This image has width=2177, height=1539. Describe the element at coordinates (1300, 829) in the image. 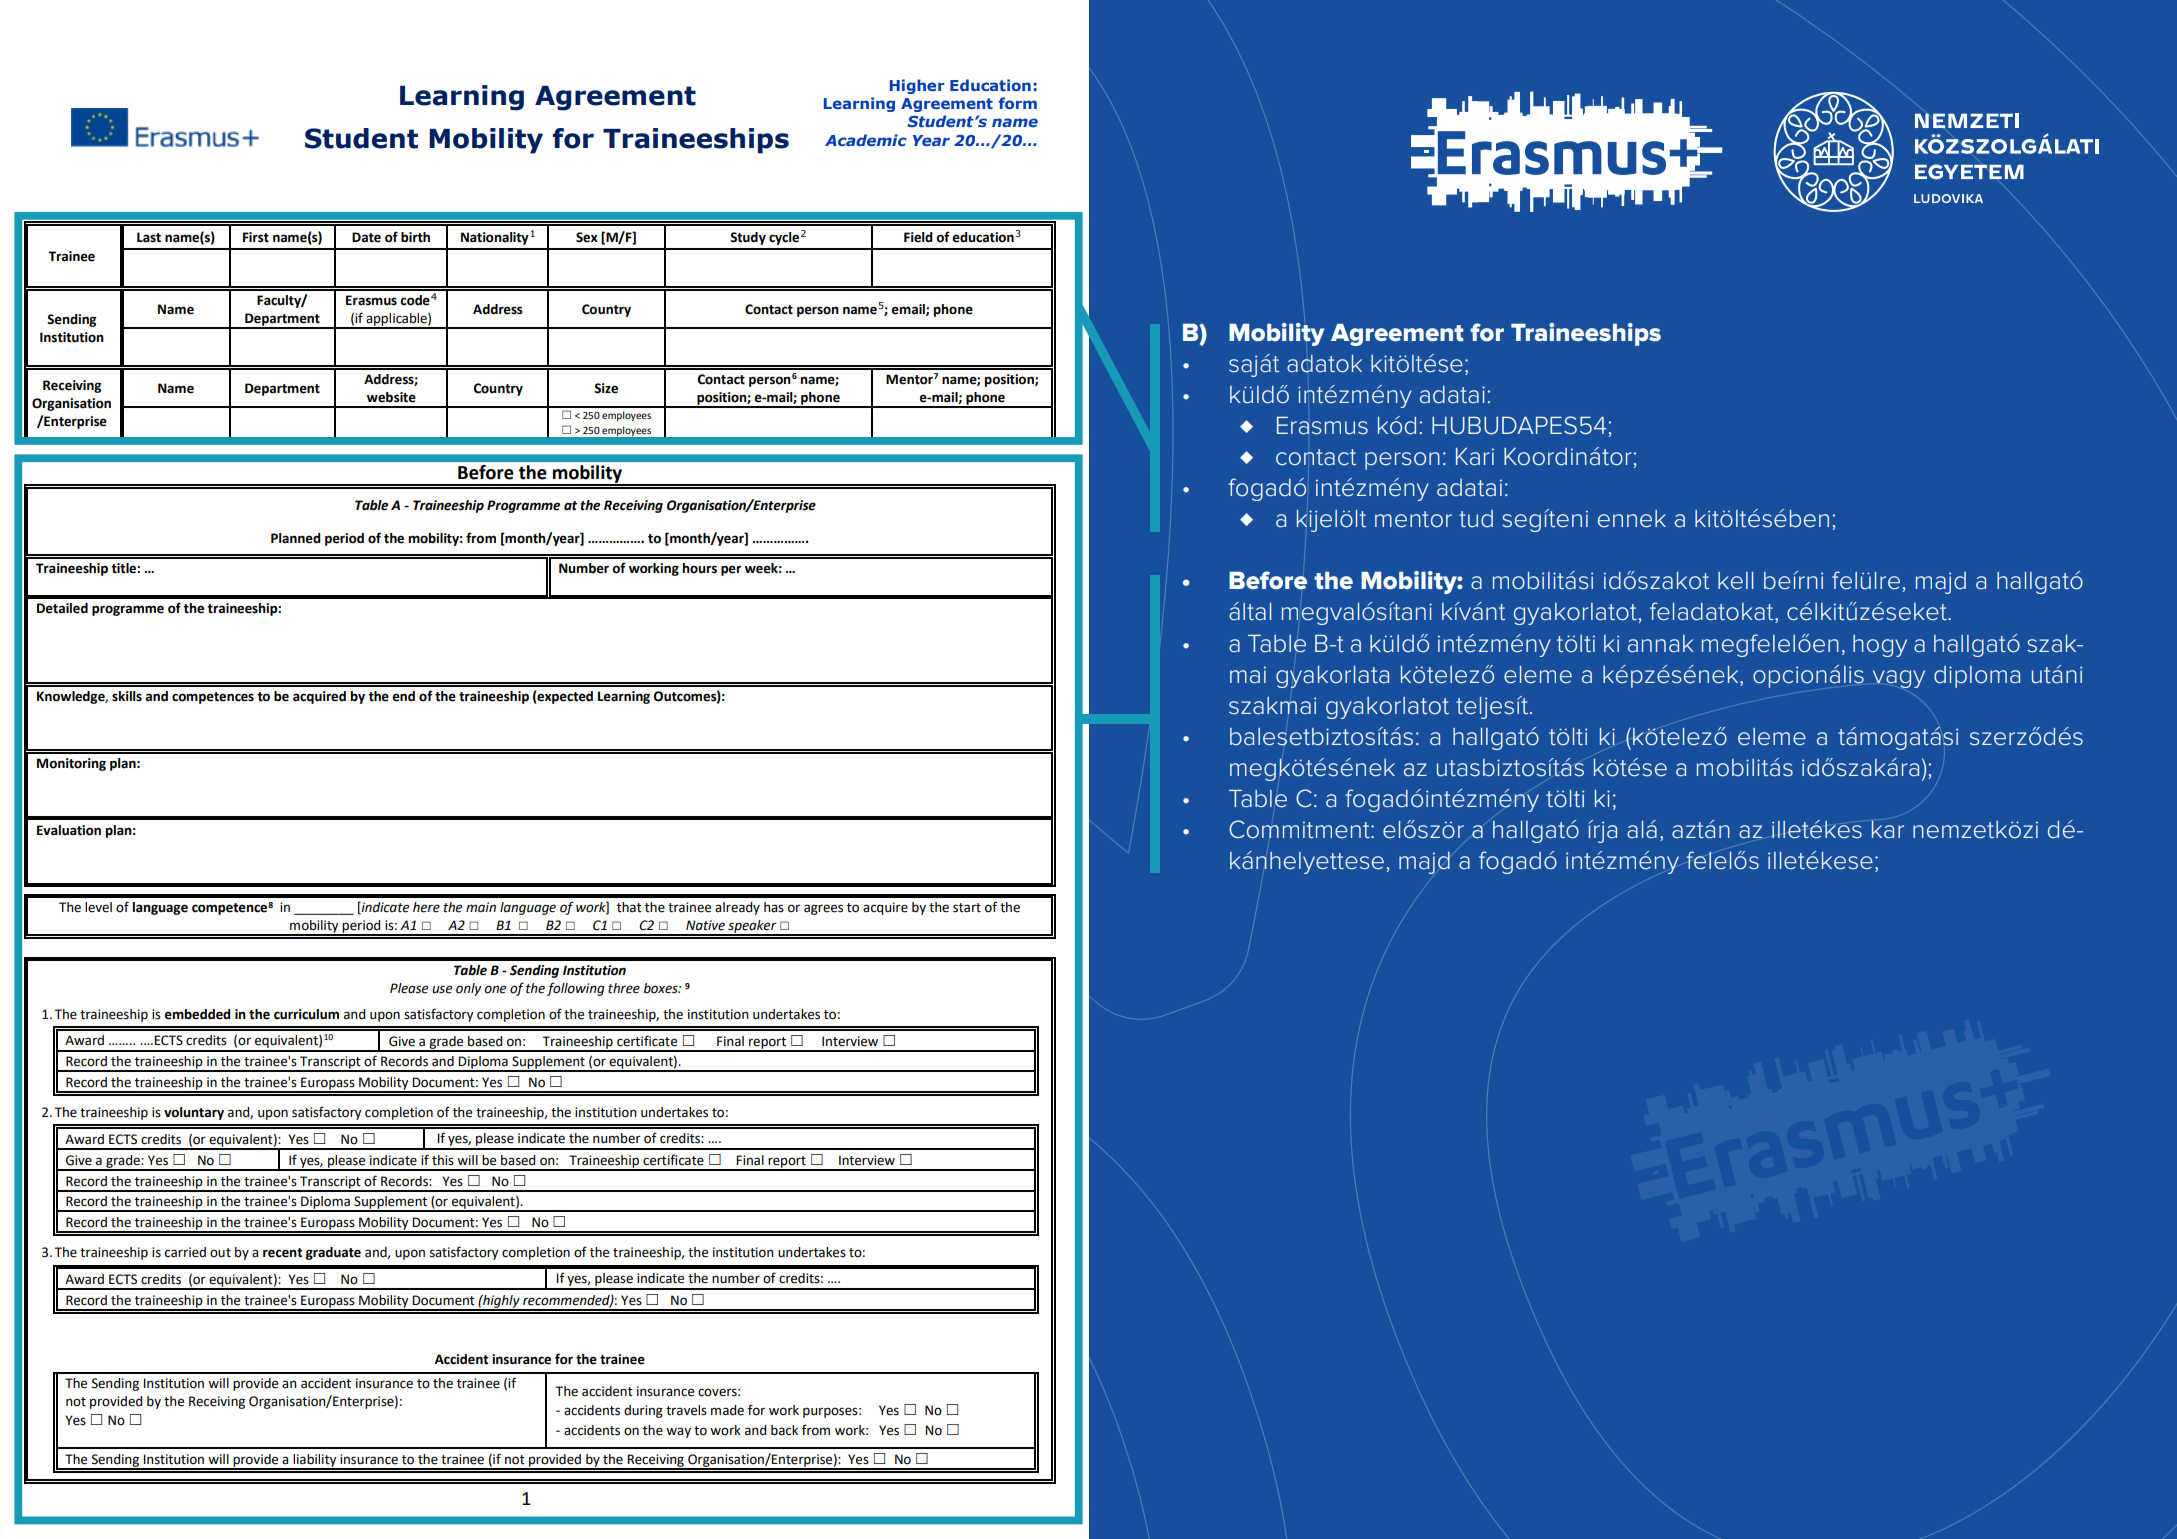

I see `Commitment` at that location.
